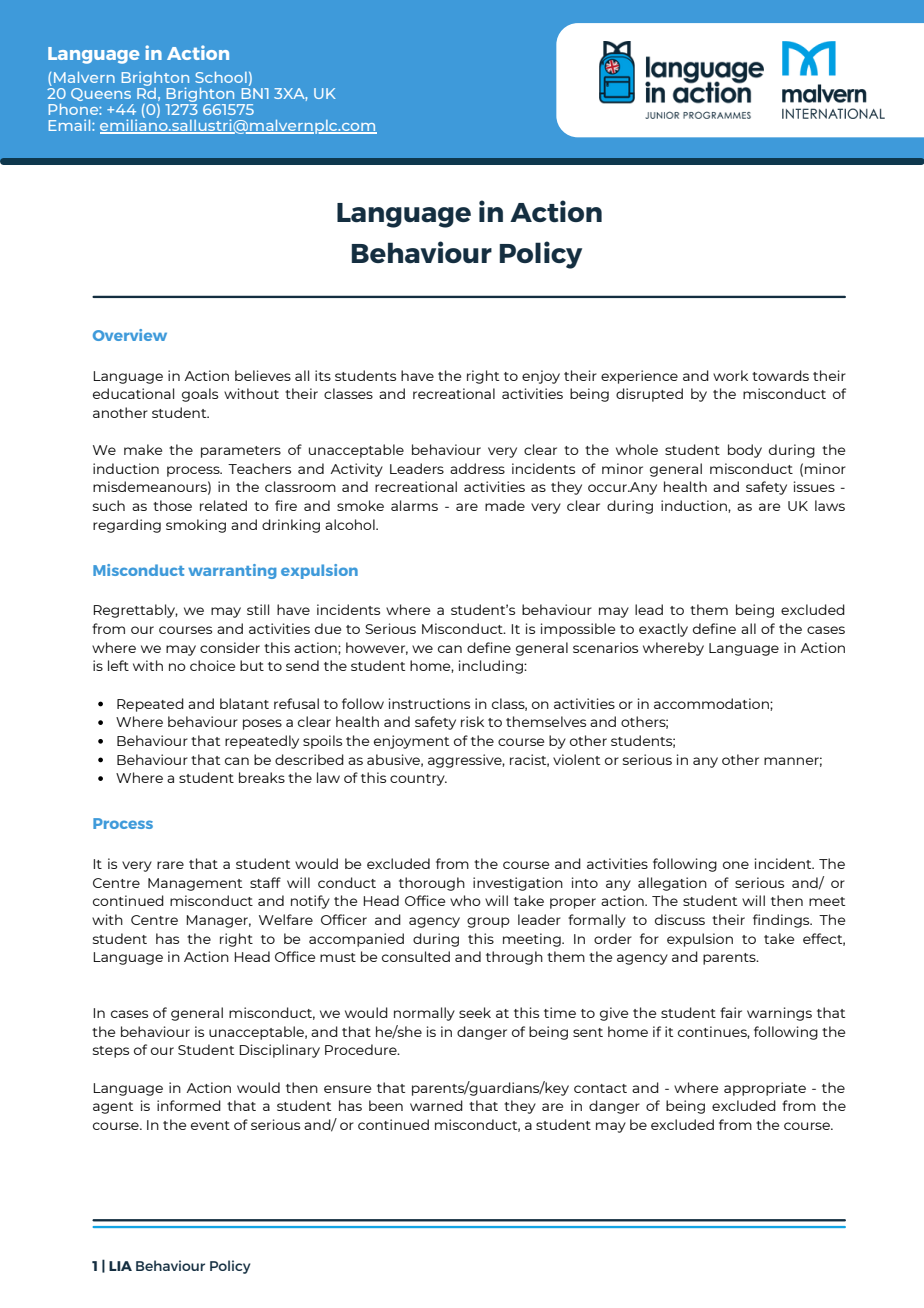 This page has width=924, height=1308. Describe the element at coordinates (730, 375) in the page. I see `work` at that location.
